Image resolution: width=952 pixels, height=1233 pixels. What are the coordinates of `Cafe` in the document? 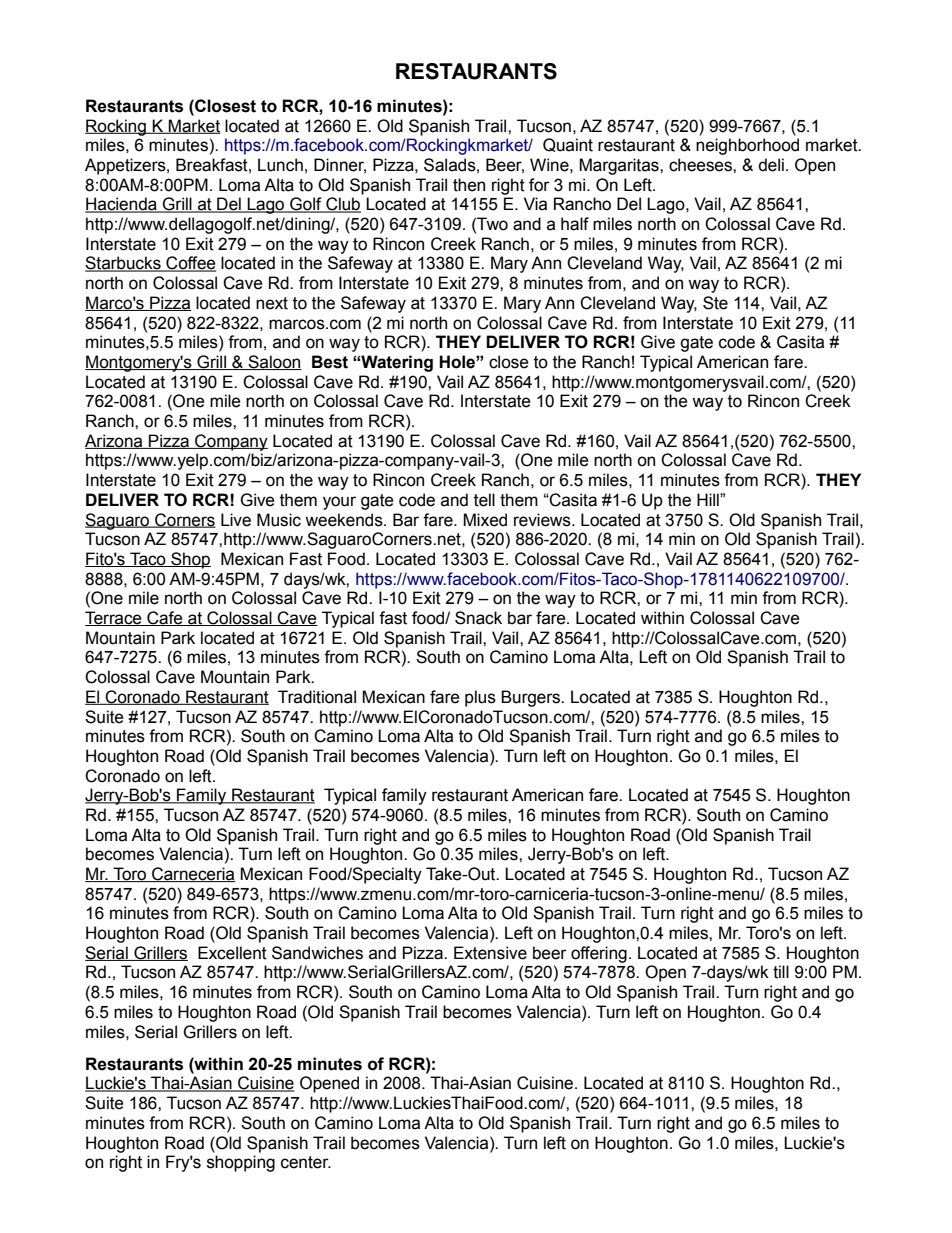 It's located at (165, 618).
